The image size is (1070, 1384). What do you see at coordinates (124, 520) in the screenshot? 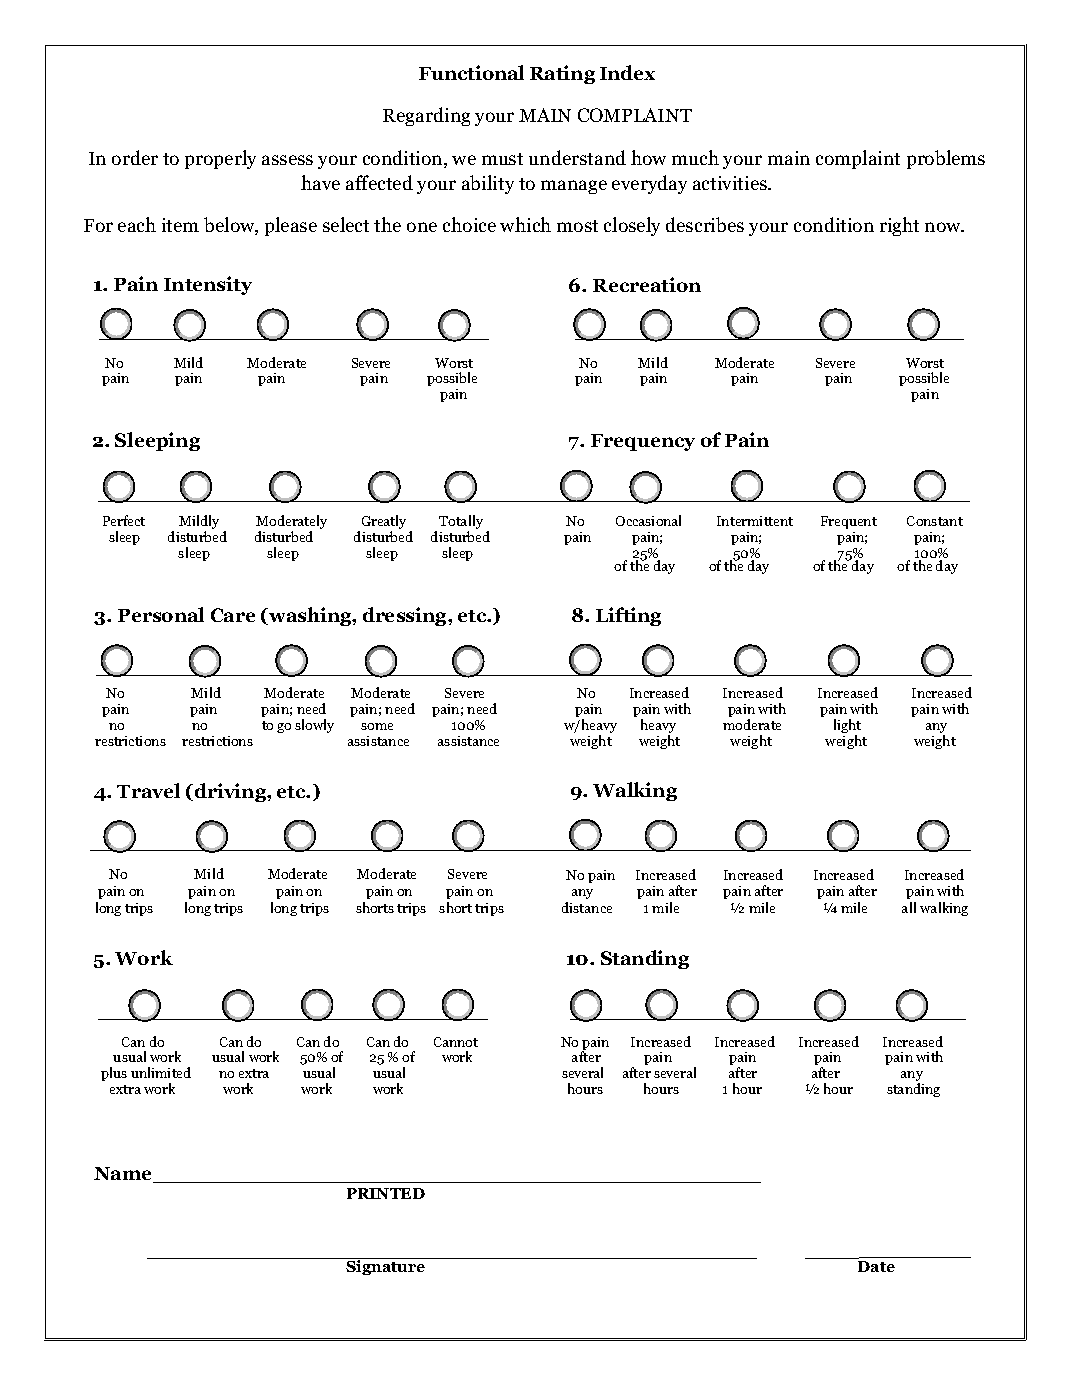
I see `Perfect` at bounding box center [124, 520].
